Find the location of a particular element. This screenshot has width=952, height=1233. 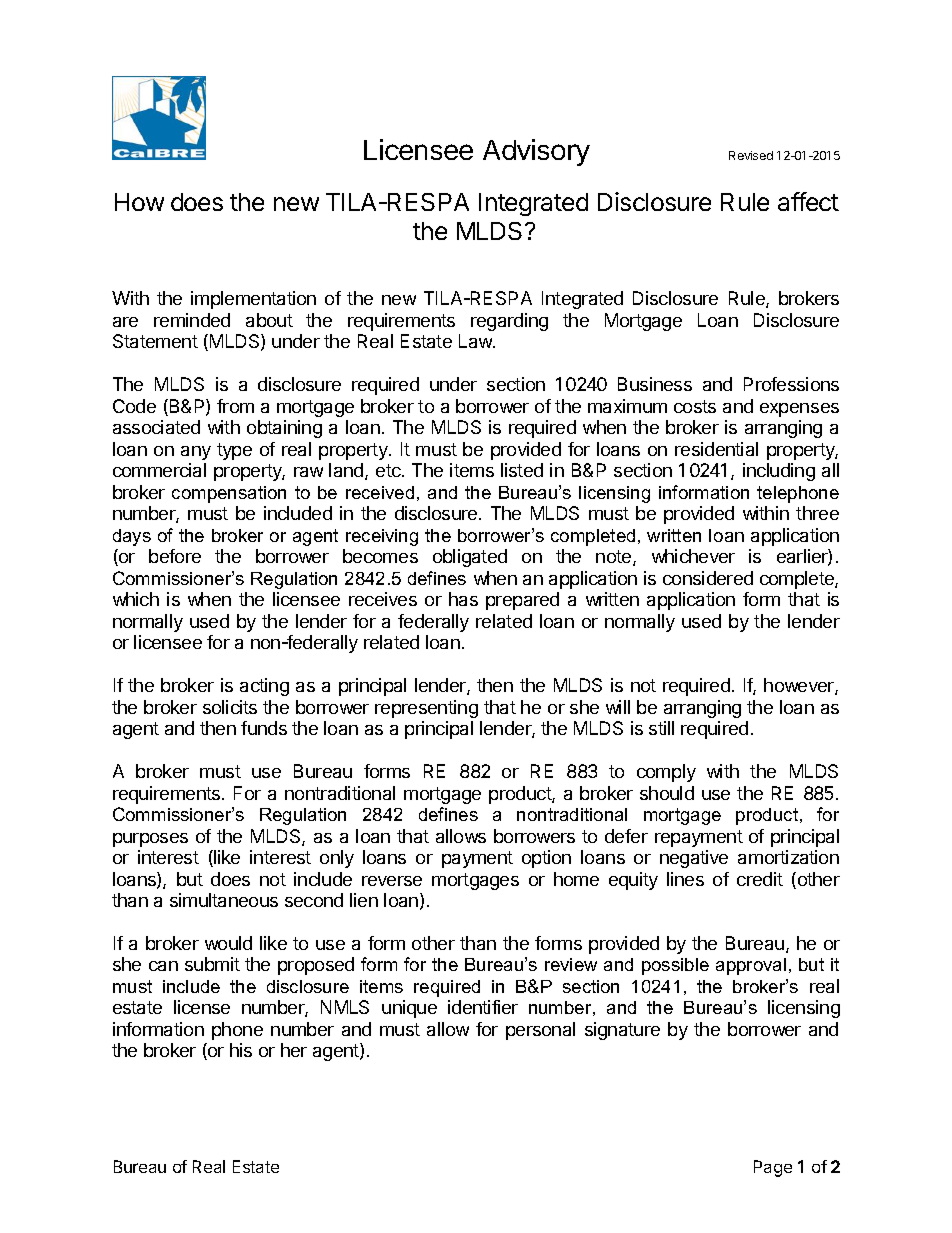

Revised is located at coordinates (751, 155).
